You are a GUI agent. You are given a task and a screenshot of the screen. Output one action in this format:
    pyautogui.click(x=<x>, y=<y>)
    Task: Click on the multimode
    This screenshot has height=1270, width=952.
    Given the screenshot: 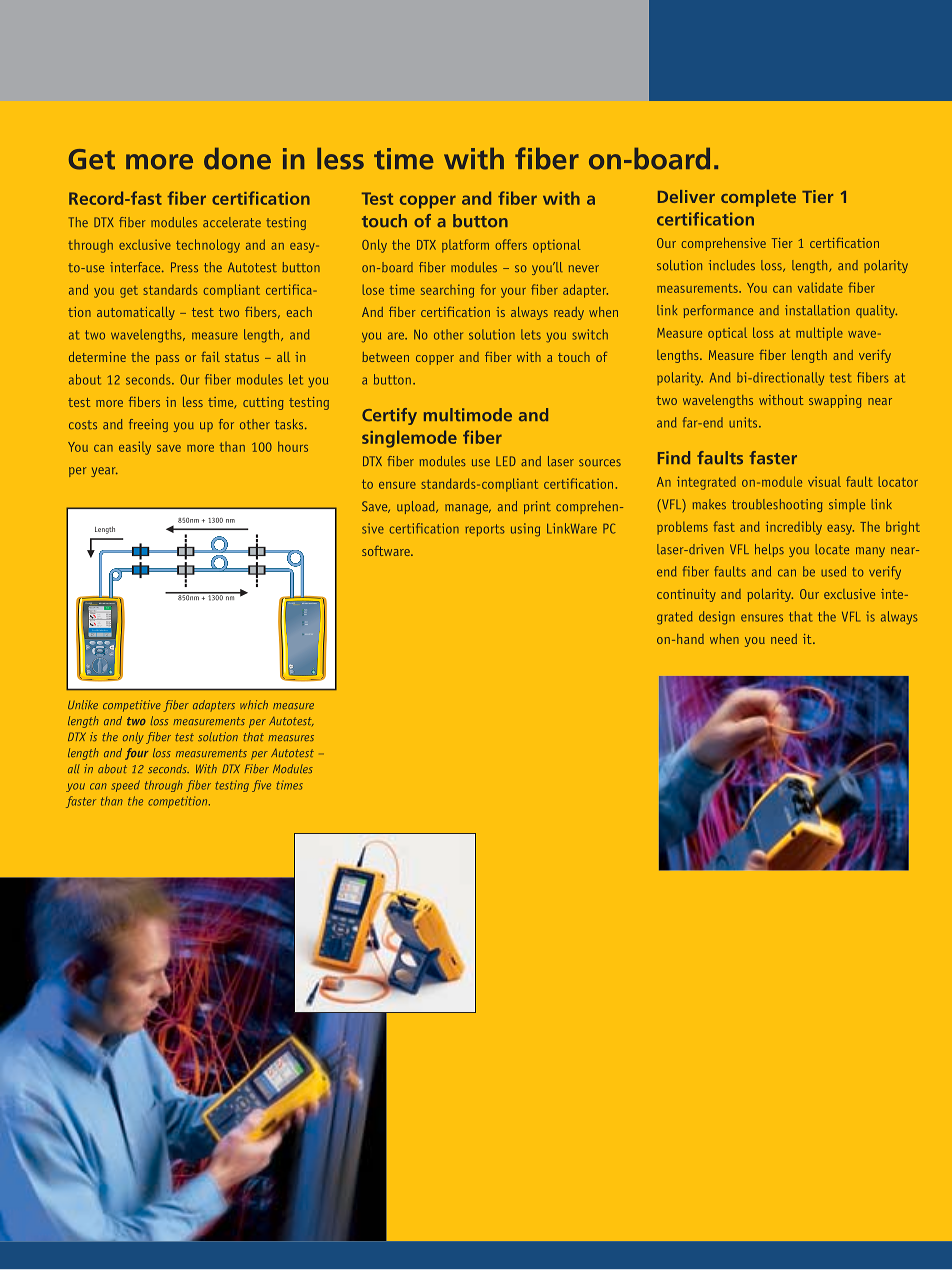 What is the action you would take?
    pyautogui.click(x=468, y=415)
